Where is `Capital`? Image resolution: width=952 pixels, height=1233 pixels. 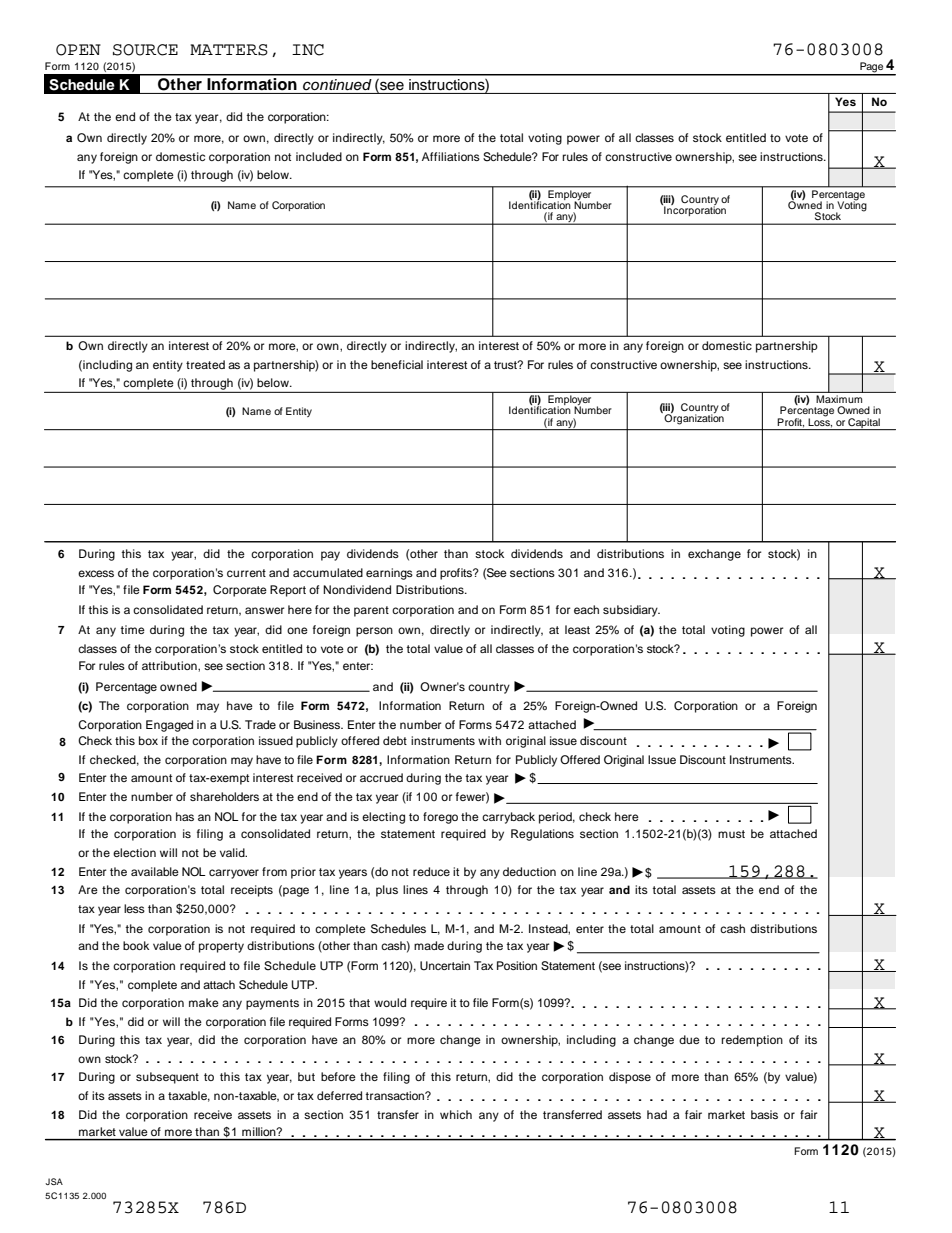
Capital is located at coordinates (864, 424).
